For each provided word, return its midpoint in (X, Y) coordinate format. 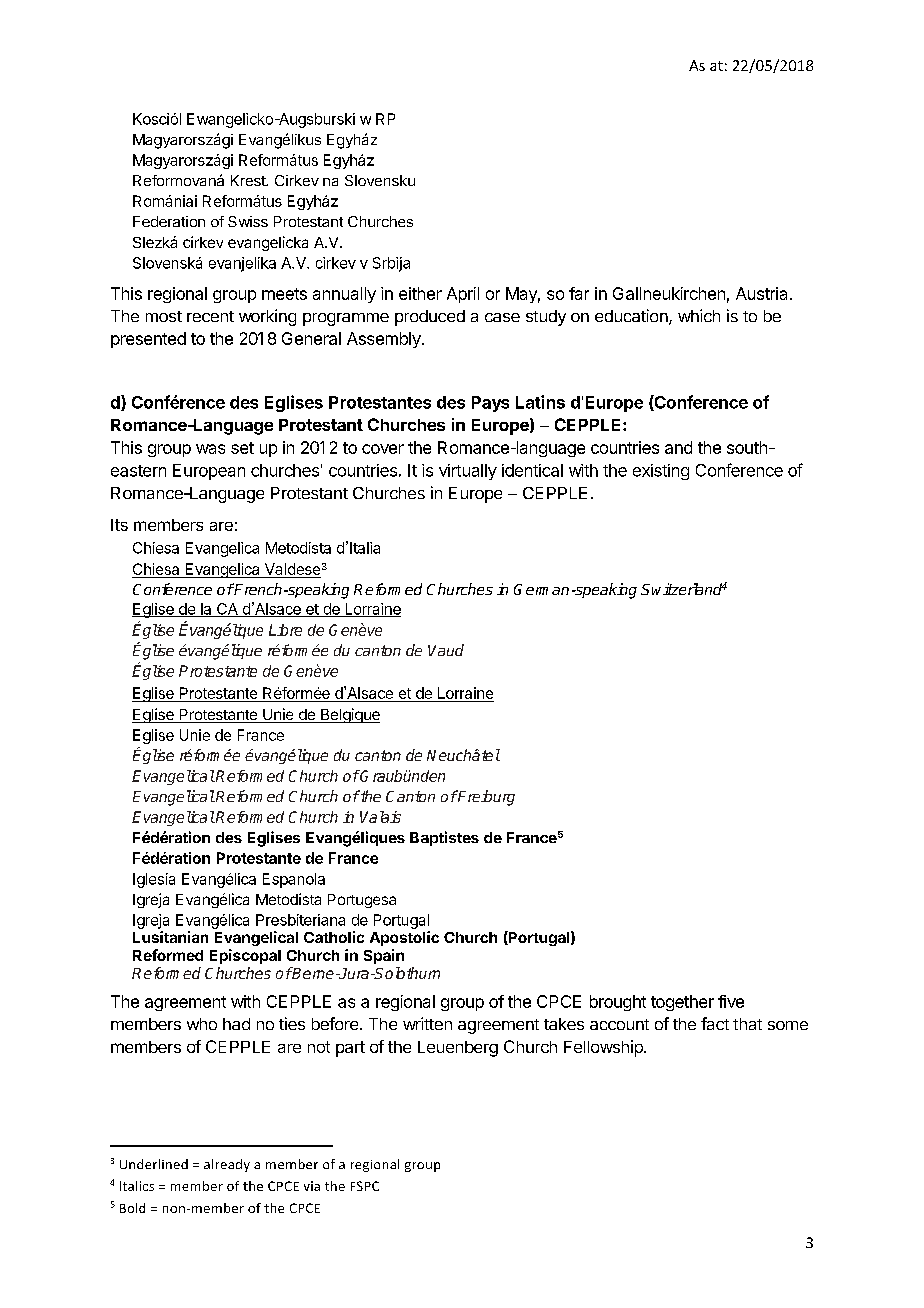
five (731, 1001)
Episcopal (245, 956)
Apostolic (404, 938)
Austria (761, 293)
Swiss (248, 221)
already (227, 1165)
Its (119, 525)
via (312, 1186)
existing (661, 472)
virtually (468, 472)
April (463, 295)
